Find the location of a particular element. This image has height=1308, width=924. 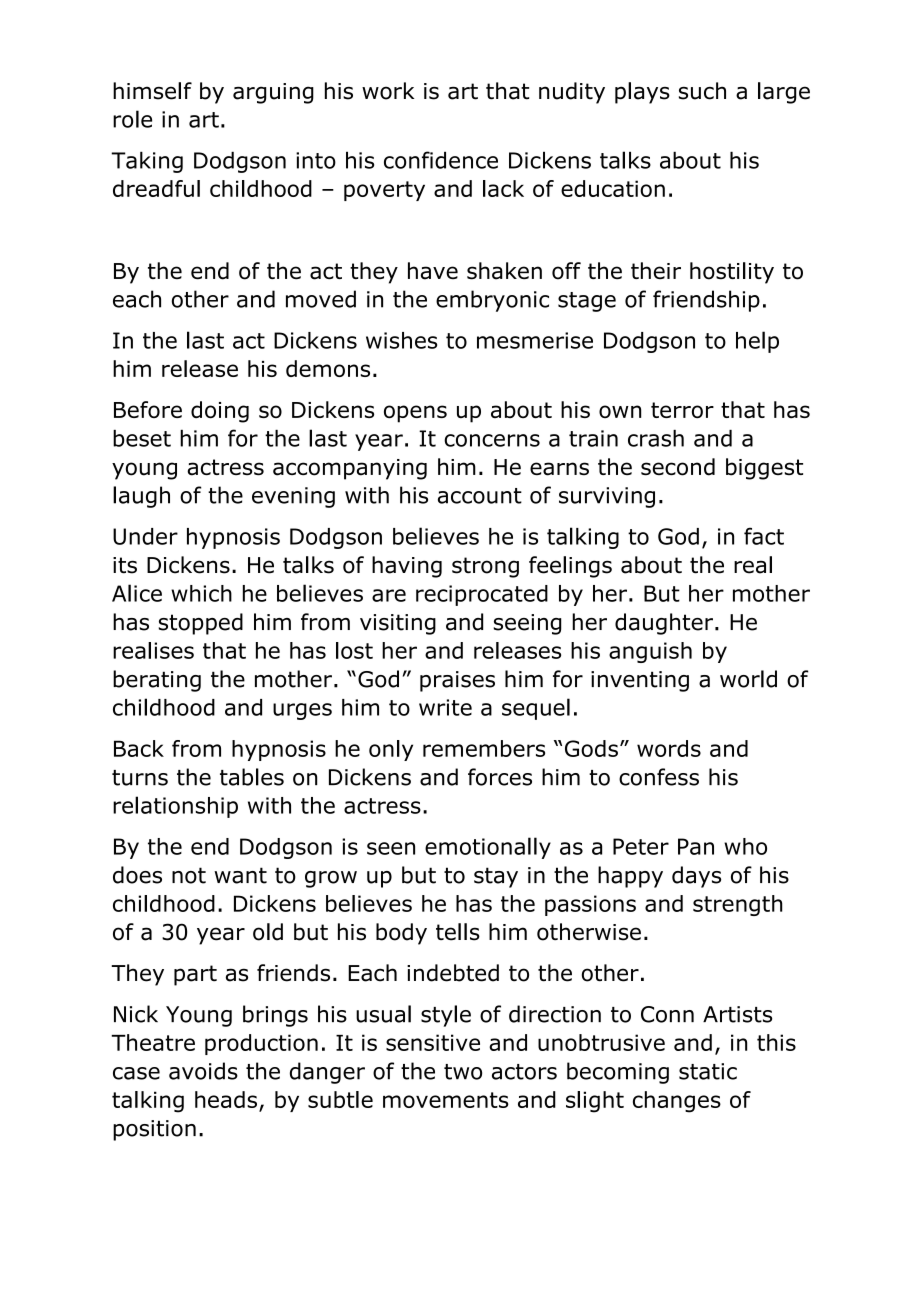

such is located at coordinates (702, 91).
